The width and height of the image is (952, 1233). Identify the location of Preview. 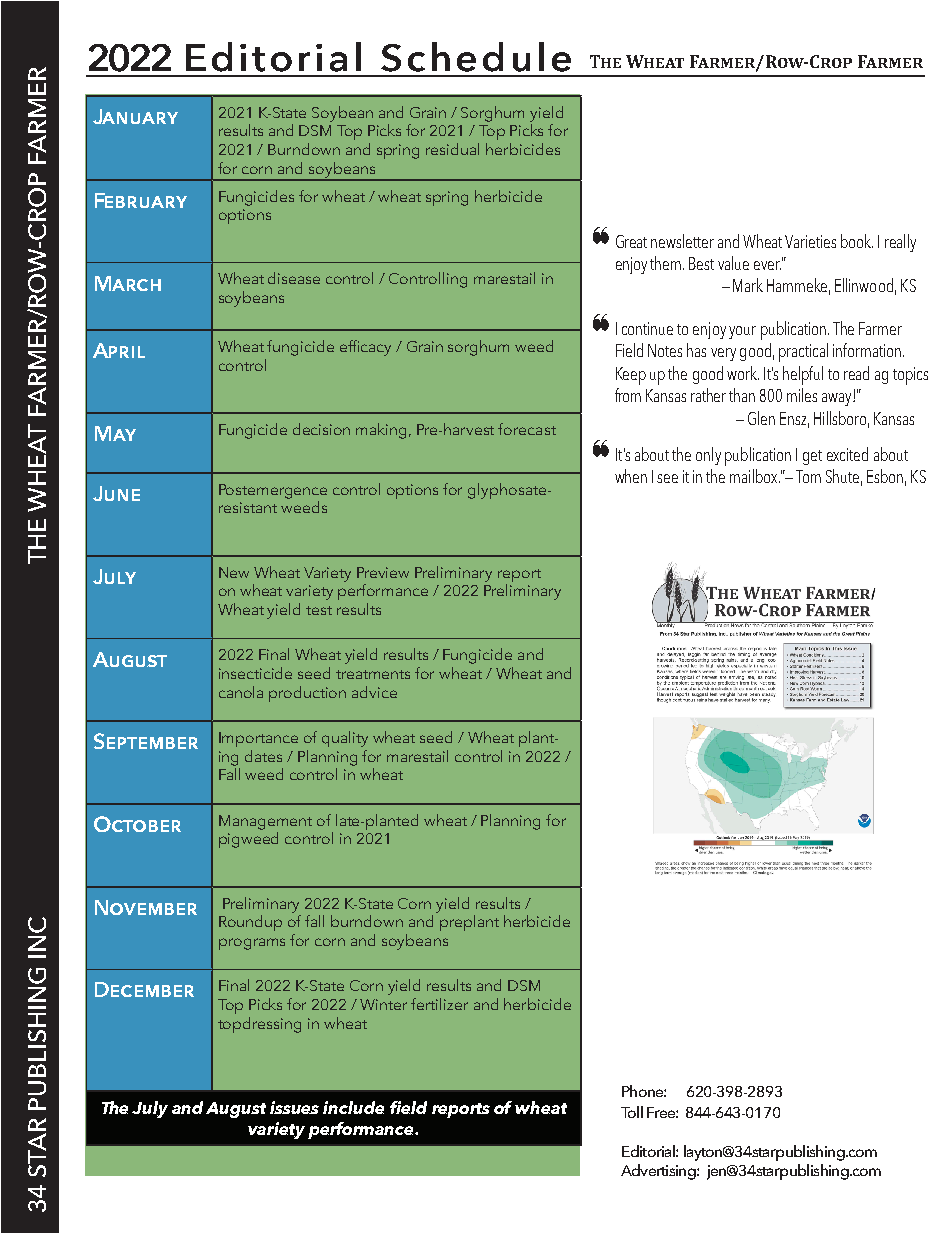
(383, 572).
